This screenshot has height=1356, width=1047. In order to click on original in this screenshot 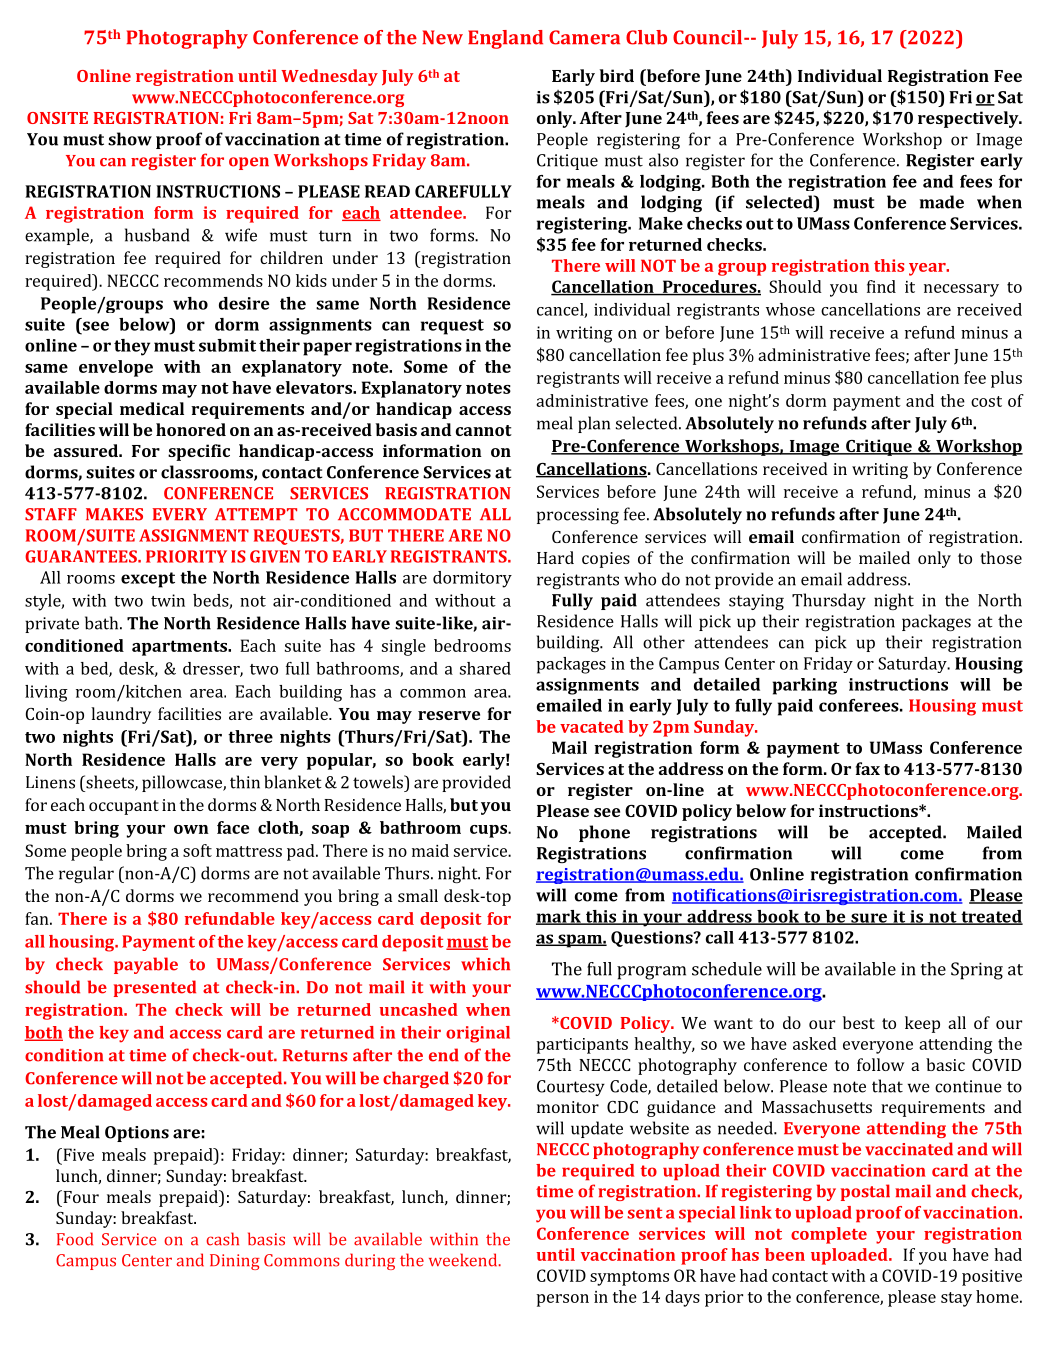, I will do `click(478, 1034)`.
